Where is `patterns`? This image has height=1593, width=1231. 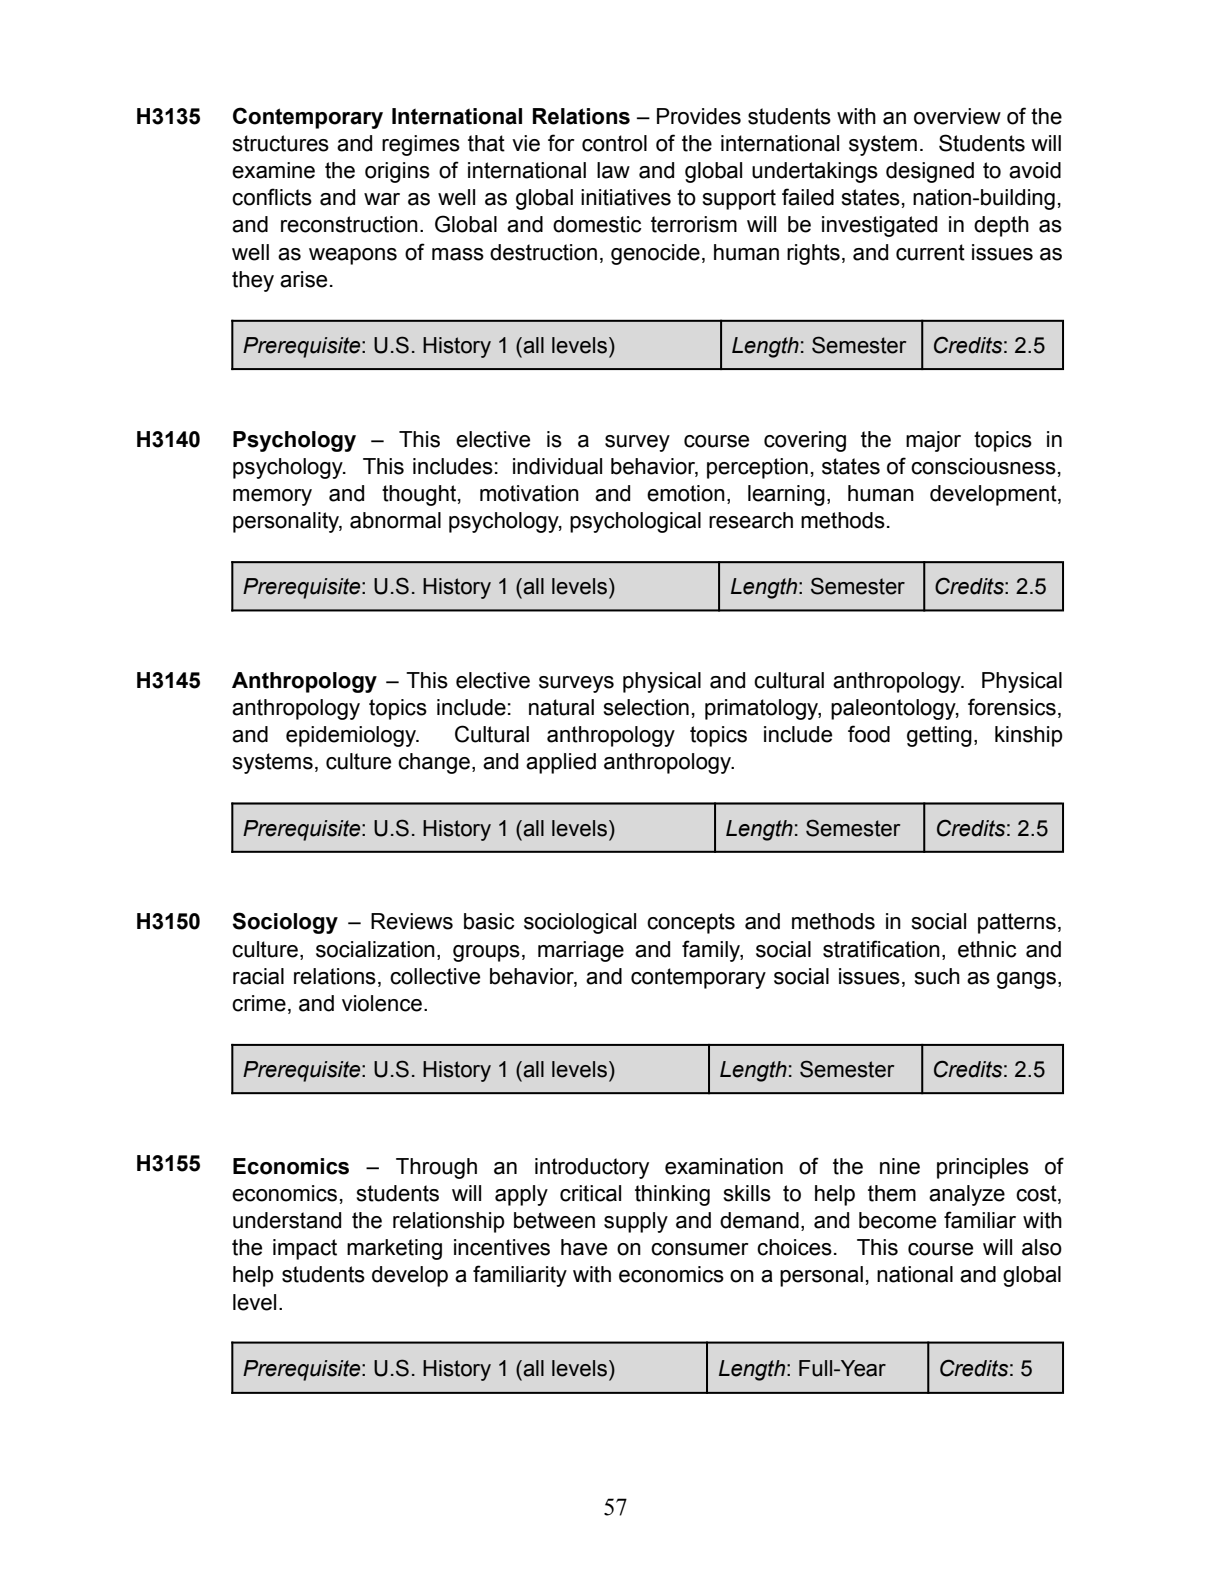
patterns is located at coordinates (1017, 923).
